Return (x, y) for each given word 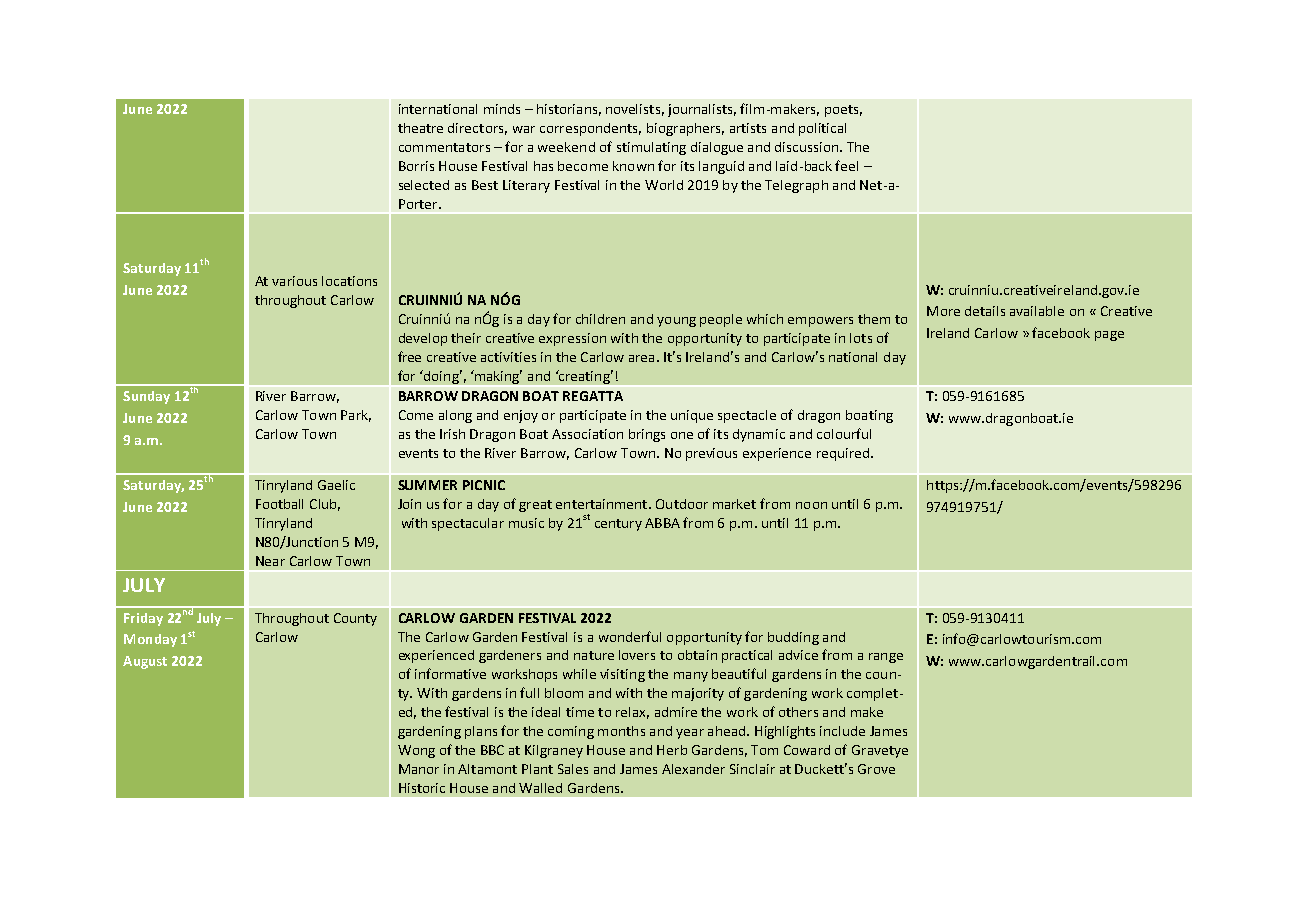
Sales (573, 769)
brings (647, 435)
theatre (420, 128)
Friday (143, 619)
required (843, 454)
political (822, 129)
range (886, 658)
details (985, 311)
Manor (419, 769)
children (600, 319)
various (294, 281)
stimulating (651, 148)
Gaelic (336, 485)
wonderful (630, 636)
